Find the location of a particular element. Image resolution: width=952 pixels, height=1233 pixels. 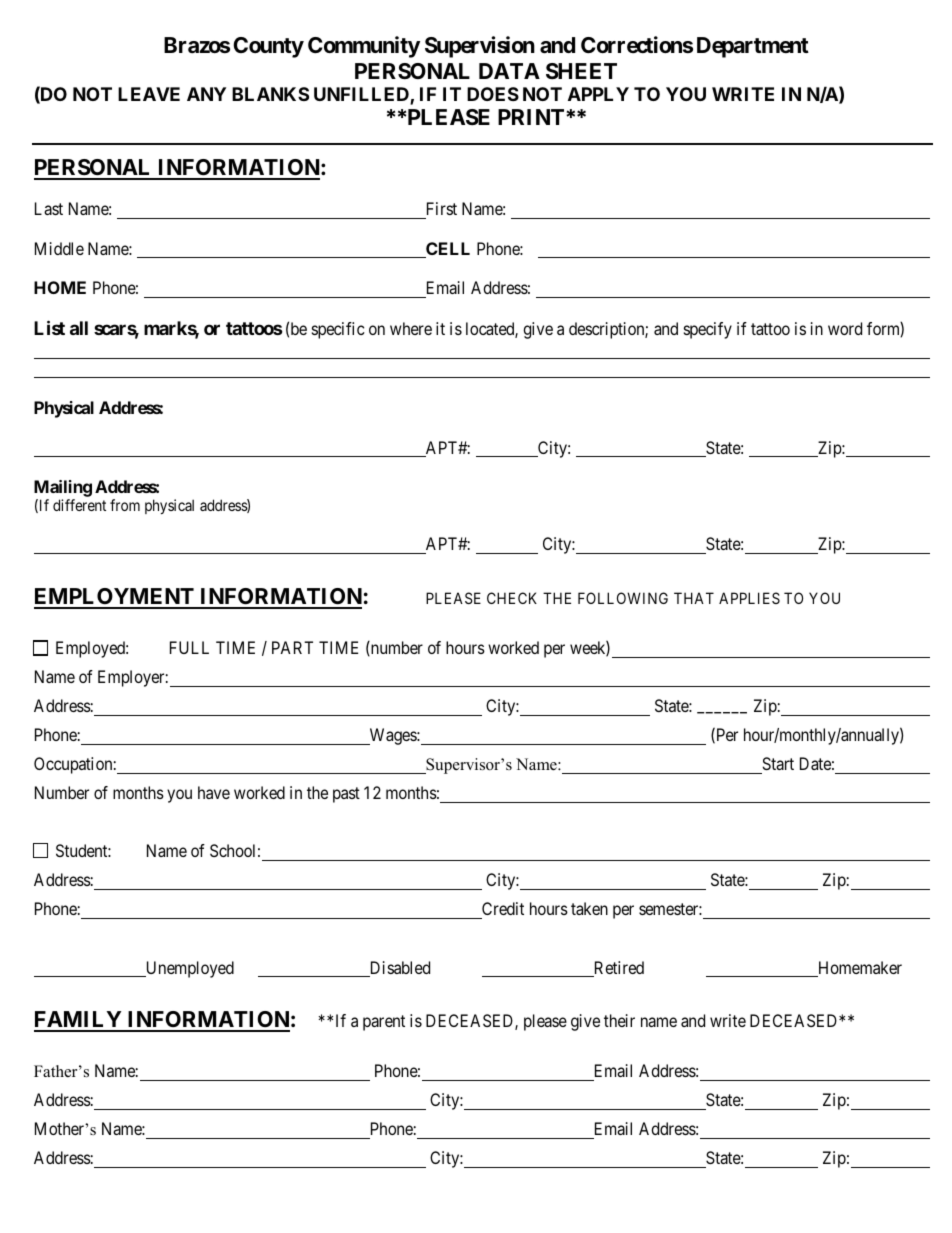

Start is located at coordinates (778, 763).
